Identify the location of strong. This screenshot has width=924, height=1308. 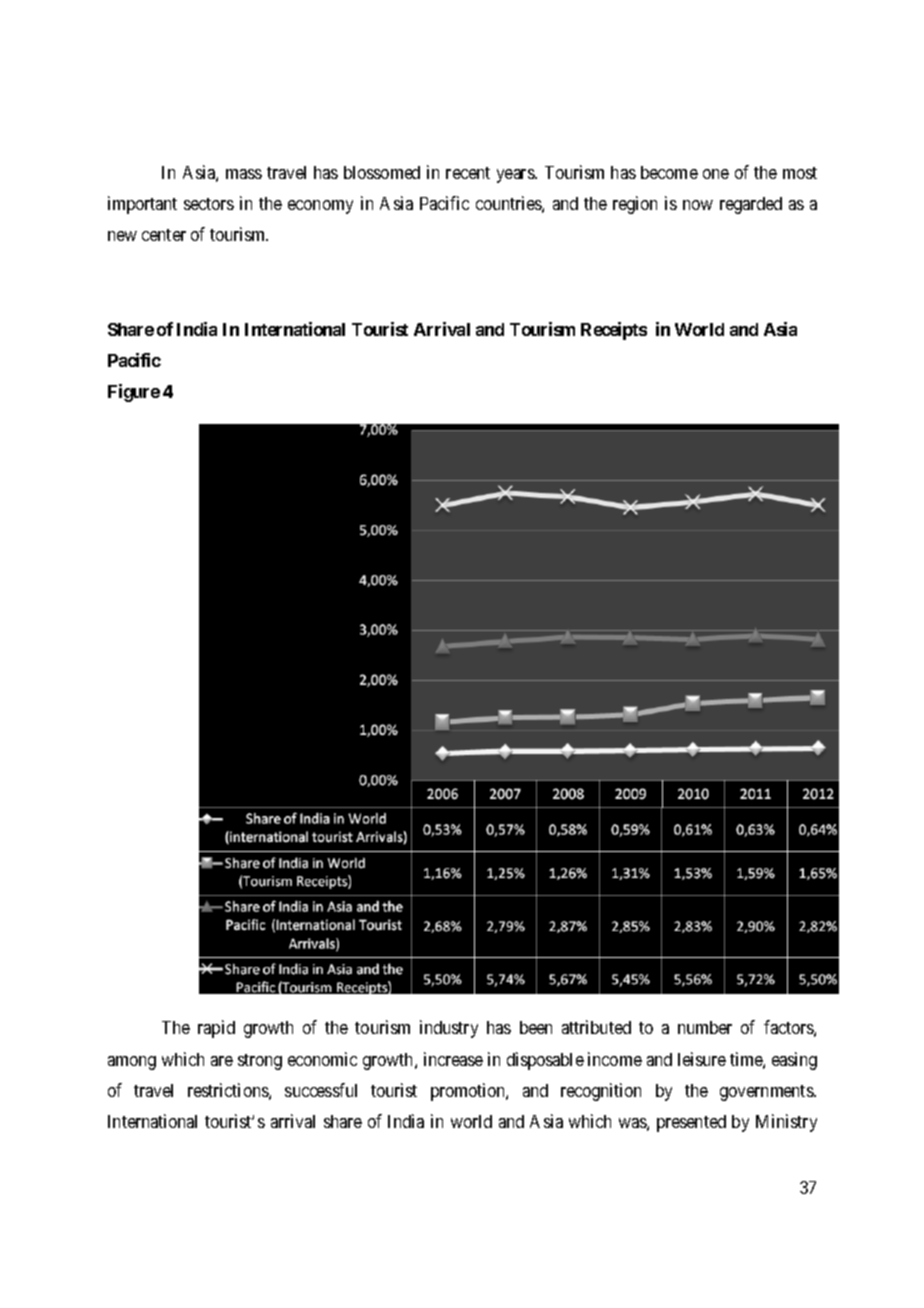
(260, 1062).
